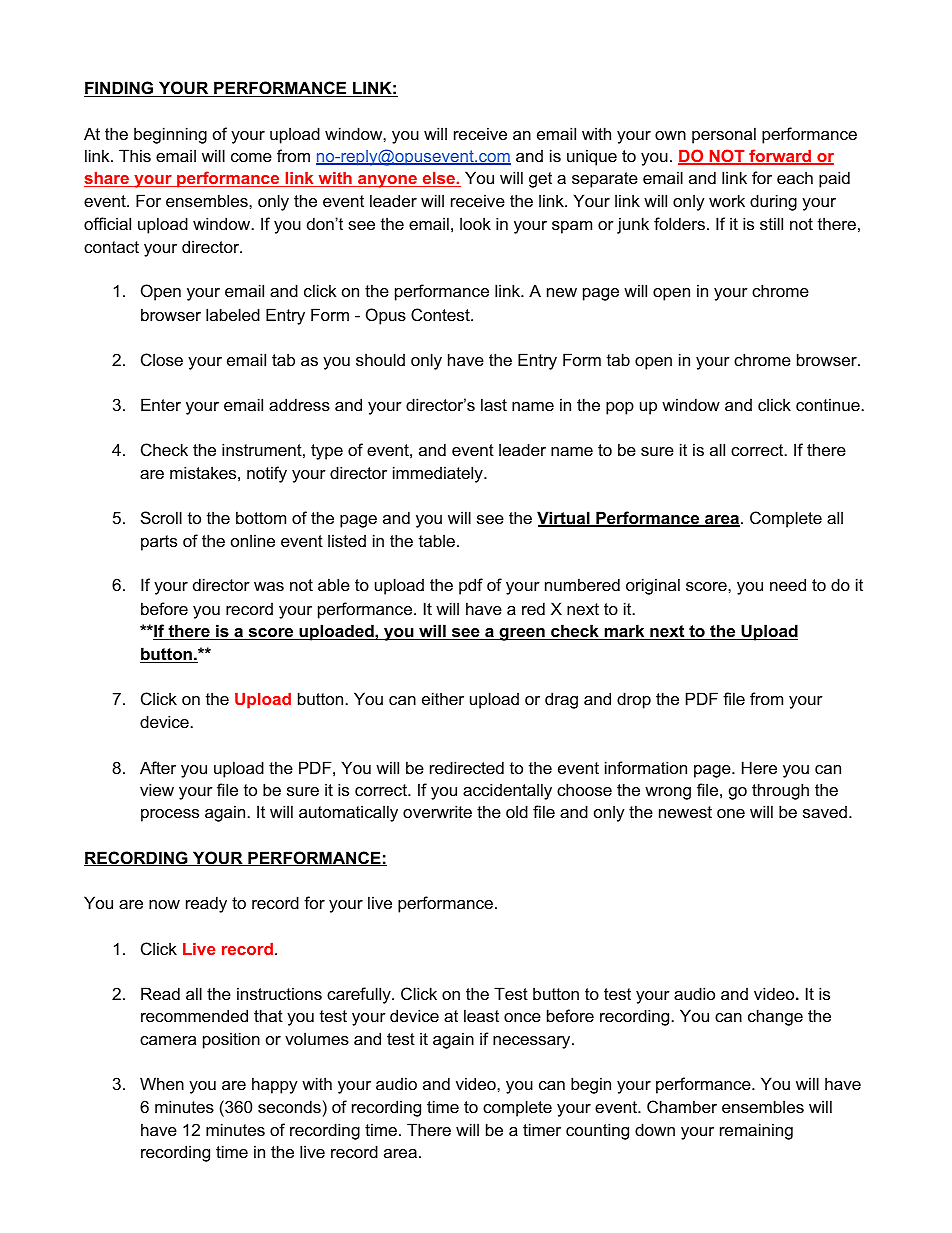 This screenshot has height=1233, width=952. Describe the element at coordinates (438, 179) in the screenshot. I see `else` at that location.
